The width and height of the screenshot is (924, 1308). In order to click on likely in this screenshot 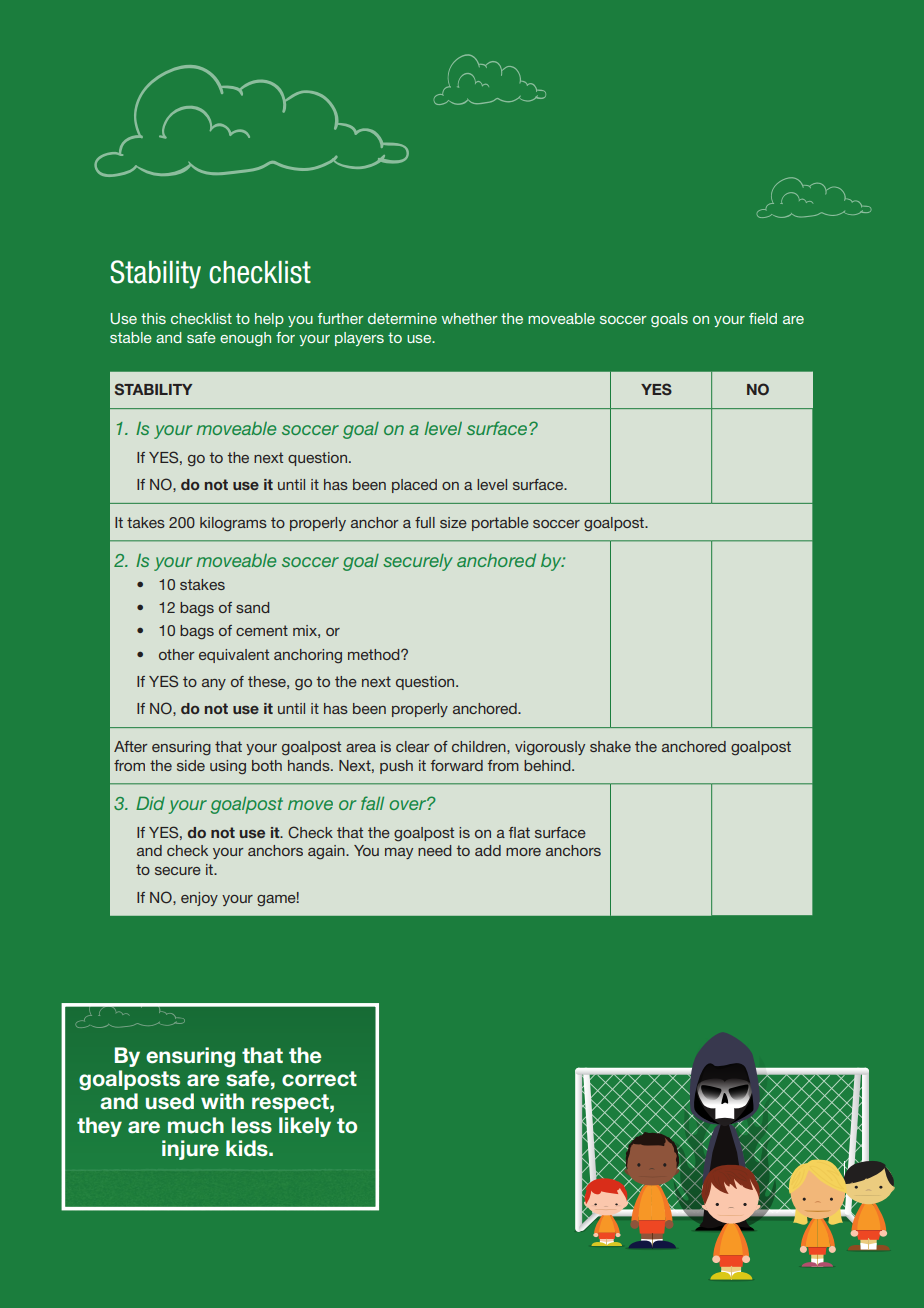, I will do `click(305, 1127)`.
